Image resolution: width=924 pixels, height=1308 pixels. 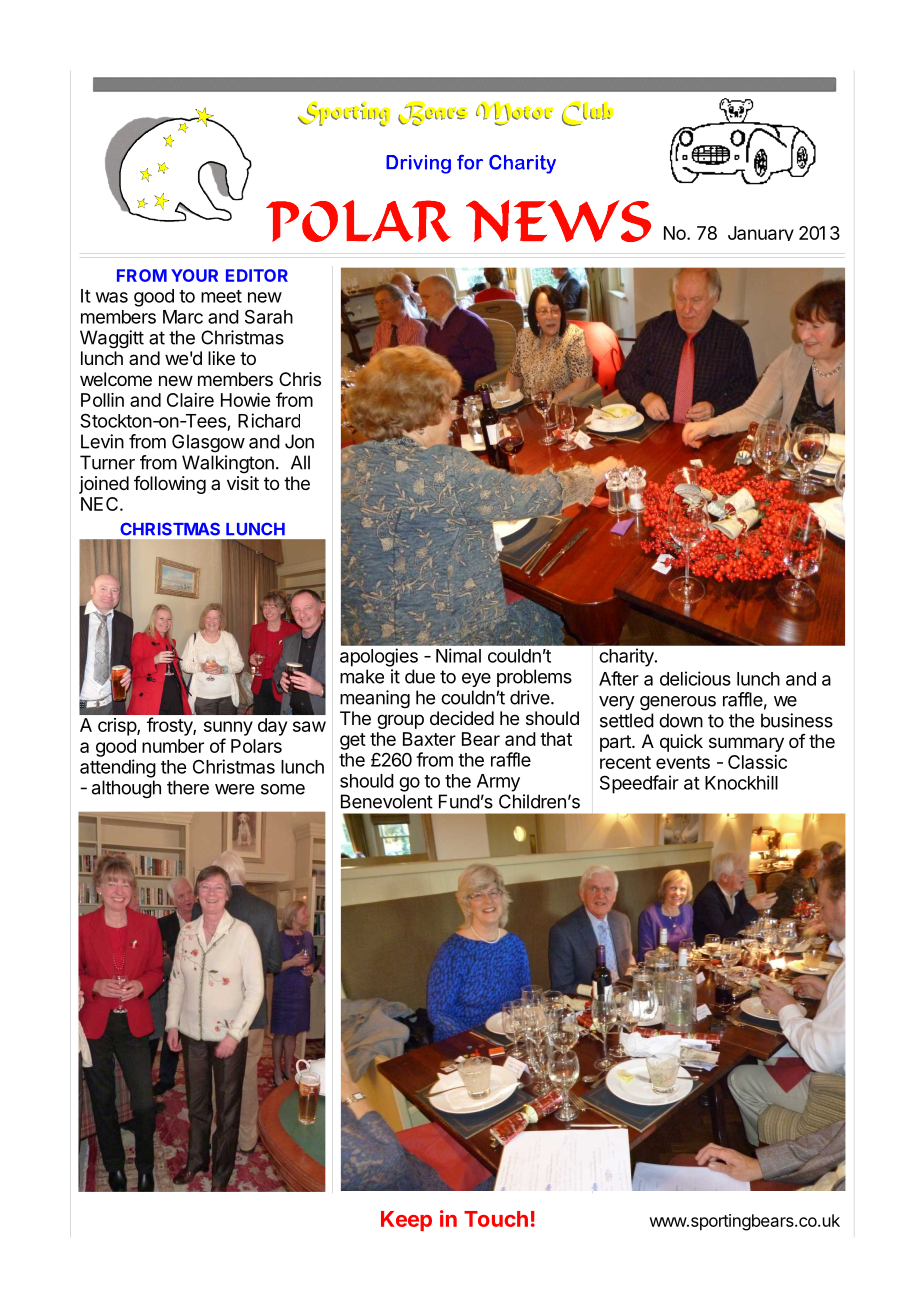 What do you see at coordinates (462, 718) in the screenshot?
I see `decided` at bounding box center [462, 718].
